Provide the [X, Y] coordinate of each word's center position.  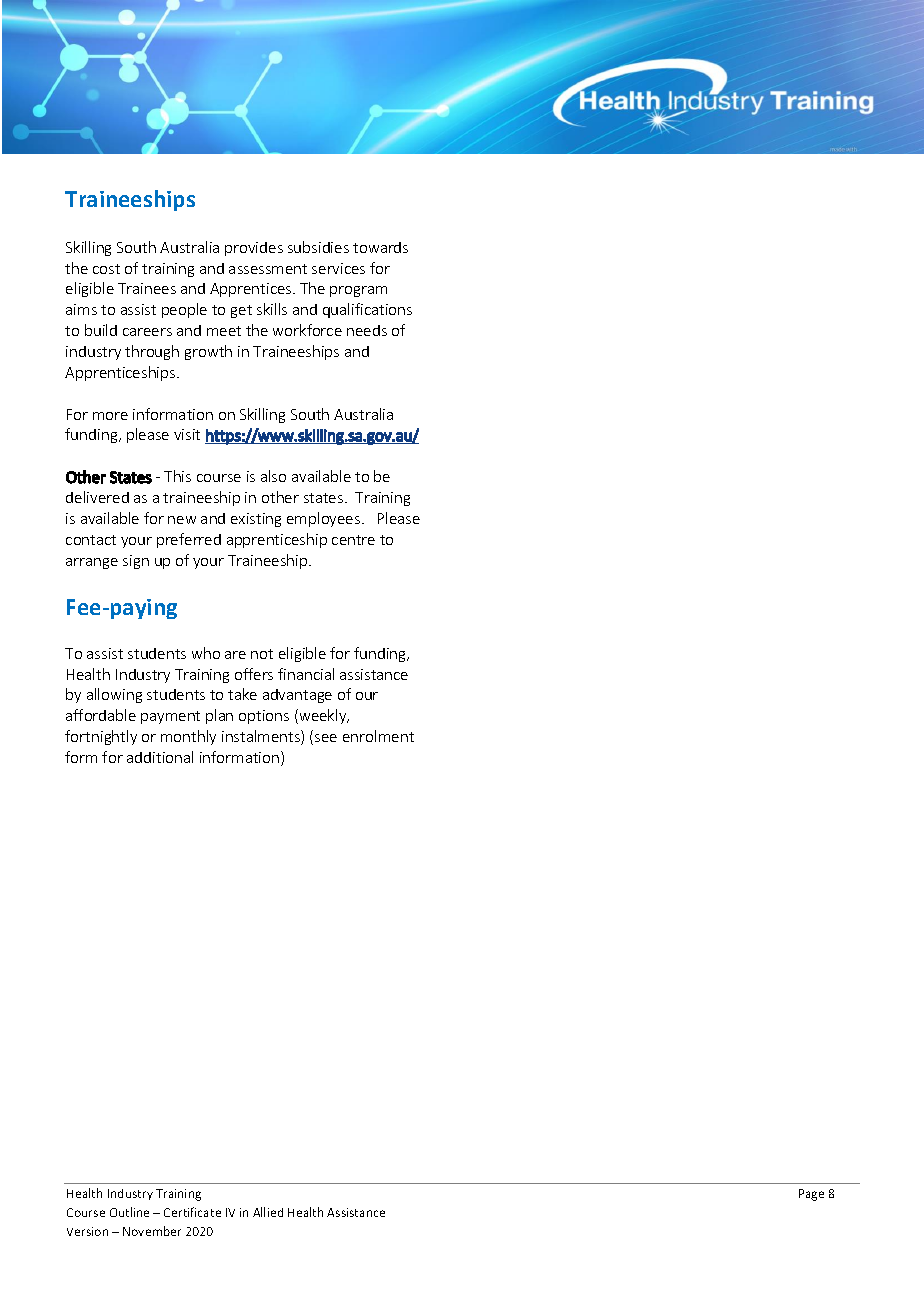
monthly [188, 737]
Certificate [192, 1212]
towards [380, 247]
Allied [268, 1212]
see [326, 738]
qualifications [367, 310]
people [184, 310]
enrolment [378, 736]
